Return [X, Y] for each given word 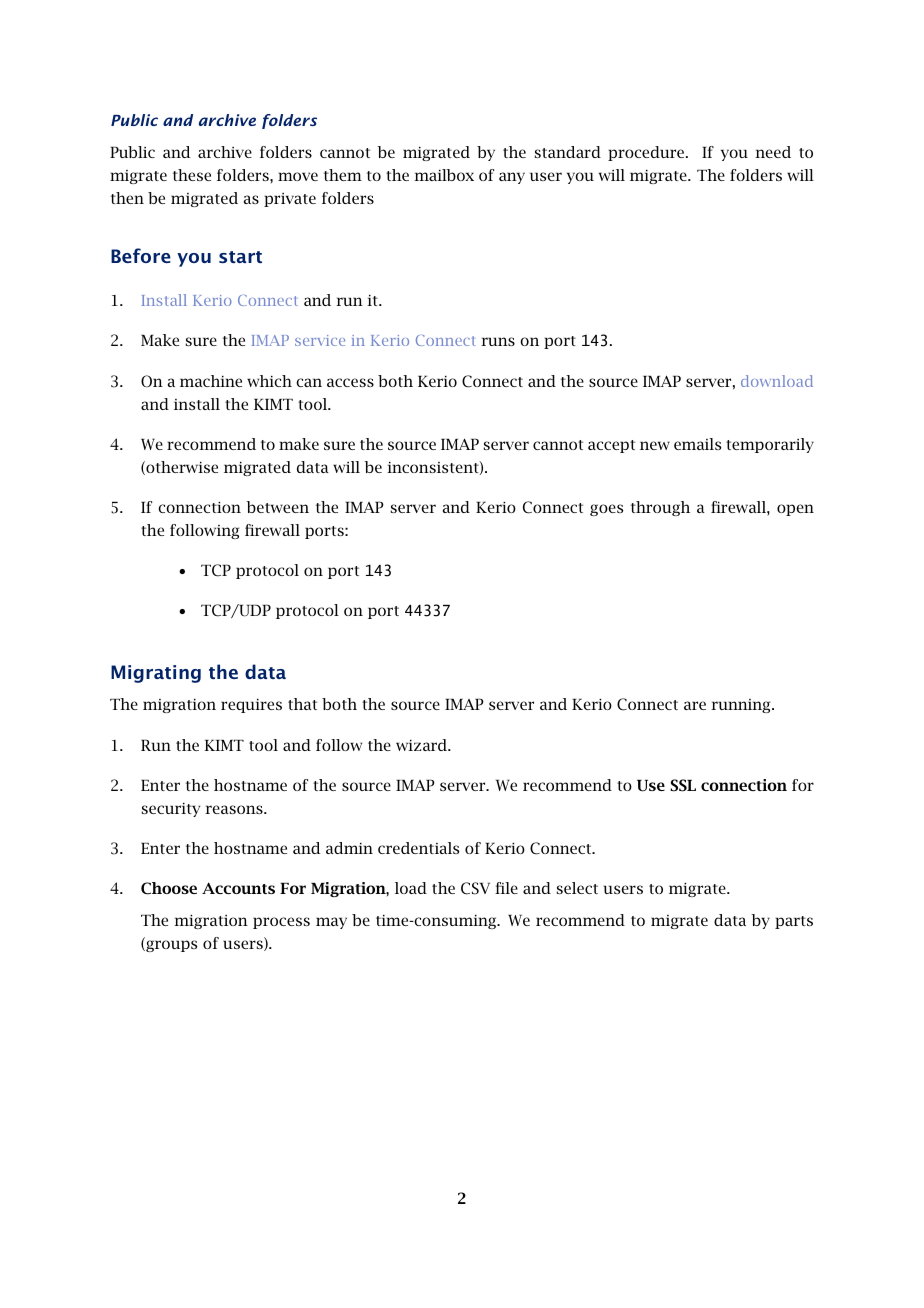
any [512, 178]
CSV [475, 888]
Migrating [156, 674]
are [695, 705]
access [350, 382]
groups [170, 945]
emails [697, 444]
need [773, 152]
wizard [423, 745]
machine [211, 381]
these [192, 175]
